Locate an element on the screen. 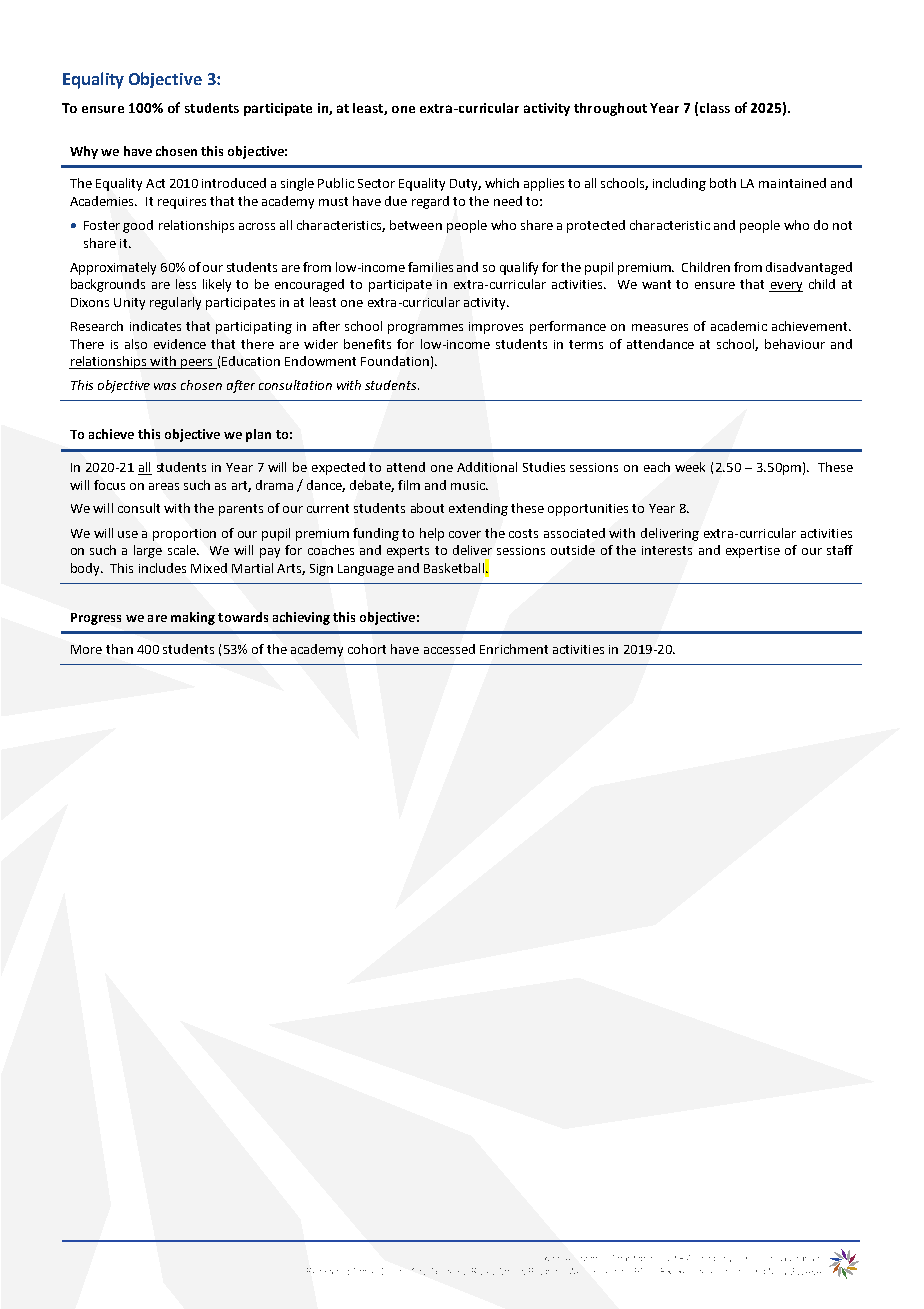 The width and height of the screenshot is (924, 1309). behaviour is located at coordinates (795, 344).
